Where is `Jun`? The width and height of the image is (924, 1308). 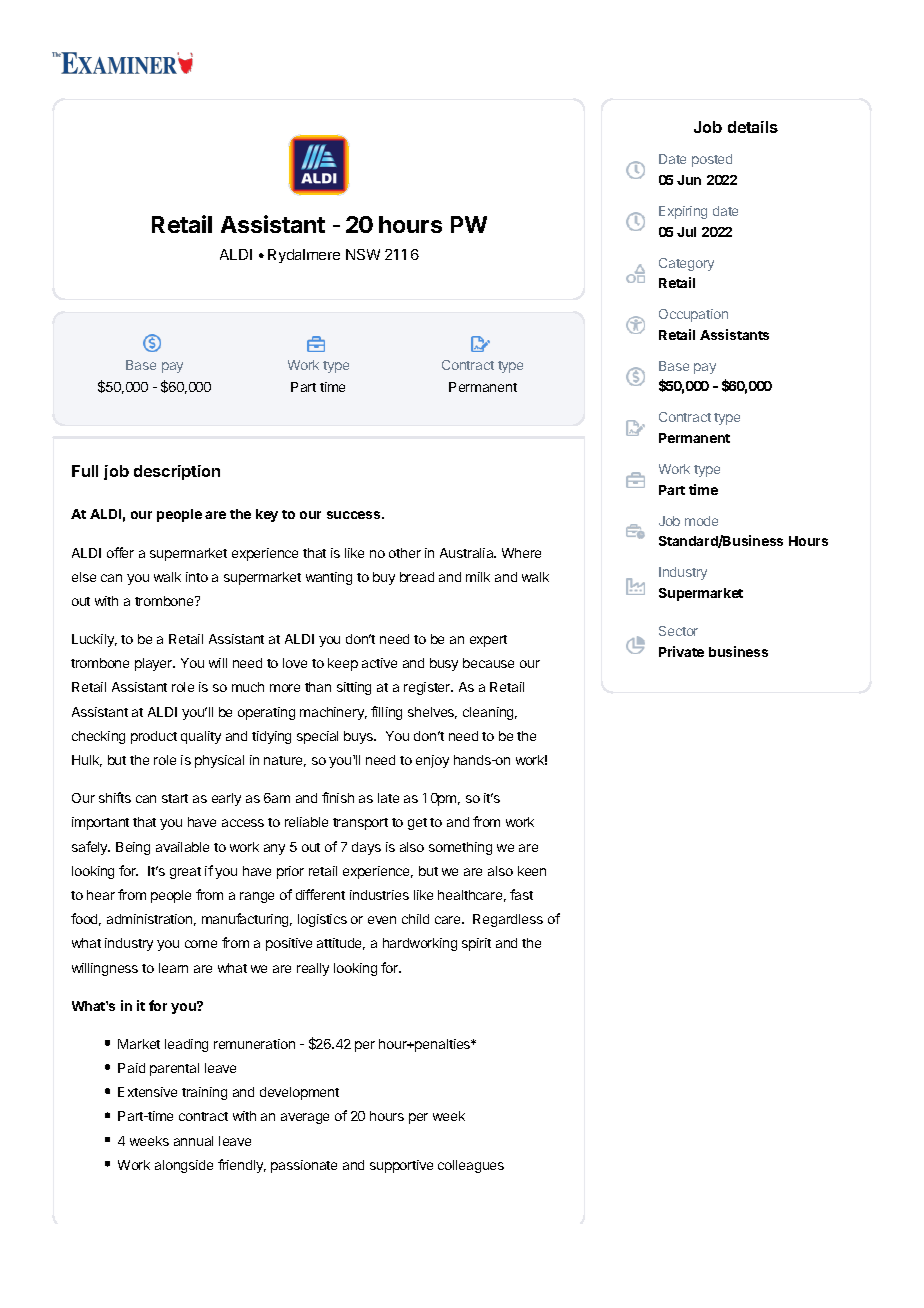
Jun is located at coordinates (689, 180).
